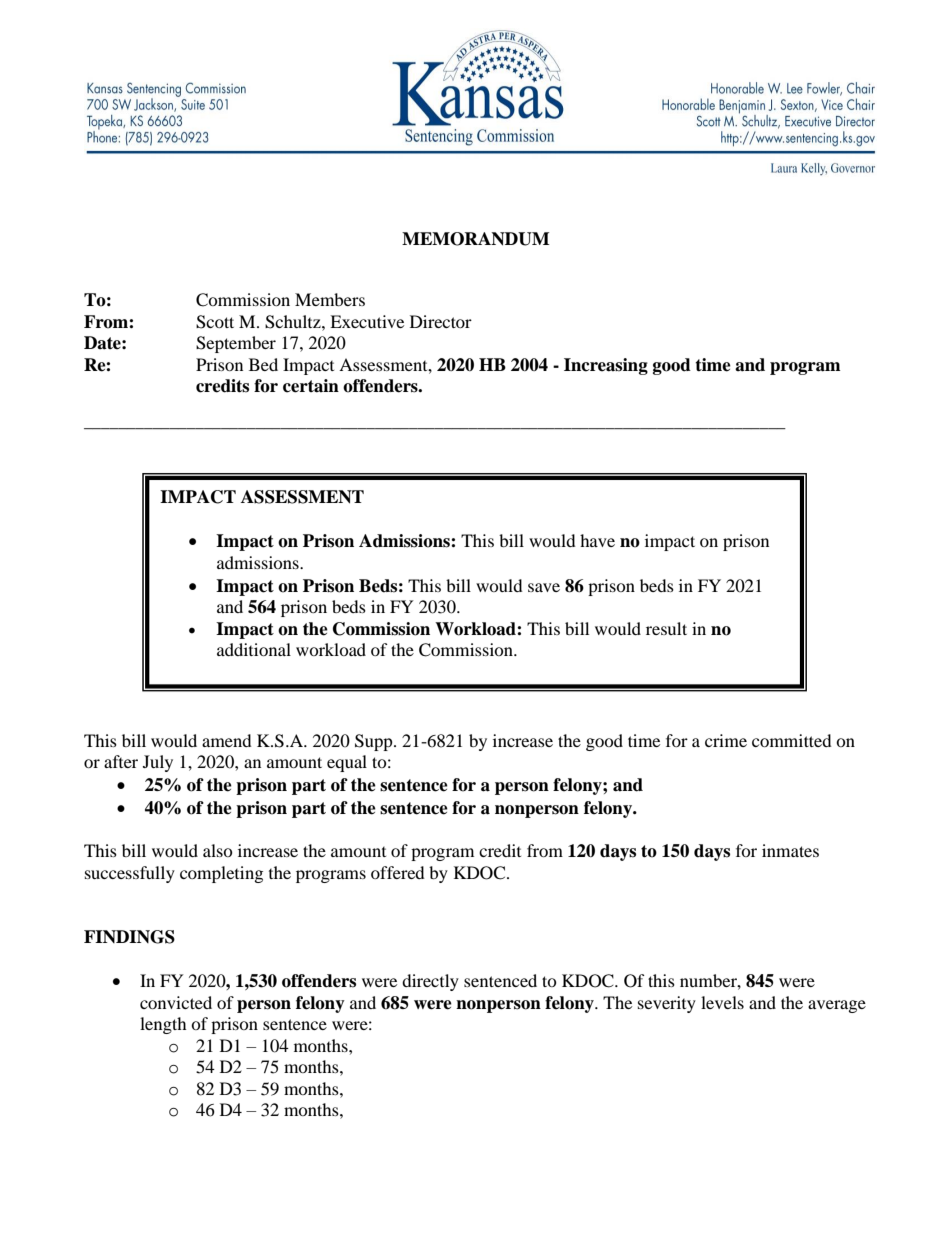 The width and height of the screenshot is (952, 1233). I want to click on certain, so click(311, 386).
